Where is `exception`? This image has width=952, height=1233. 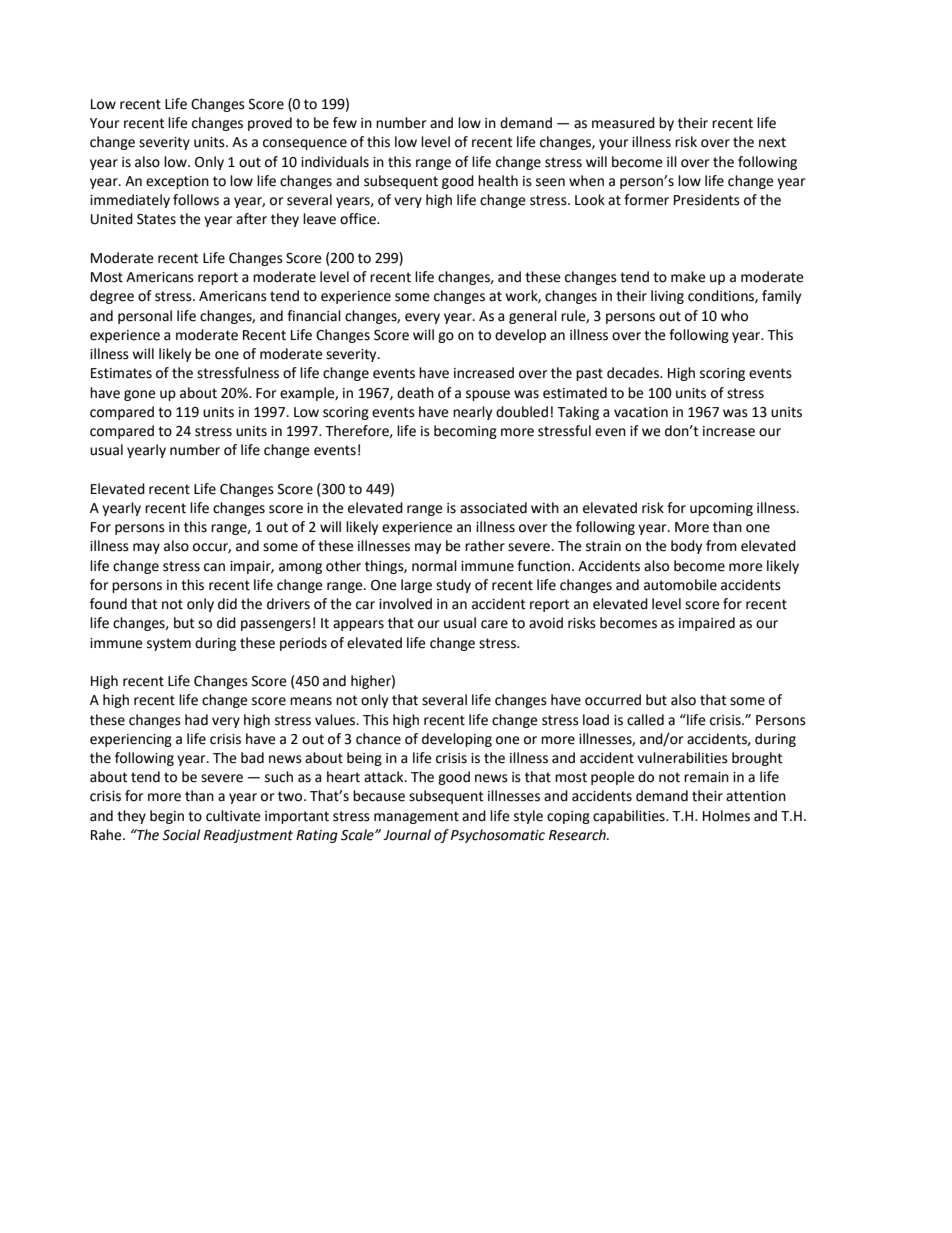
exception is located at coordinates (177, 182).
